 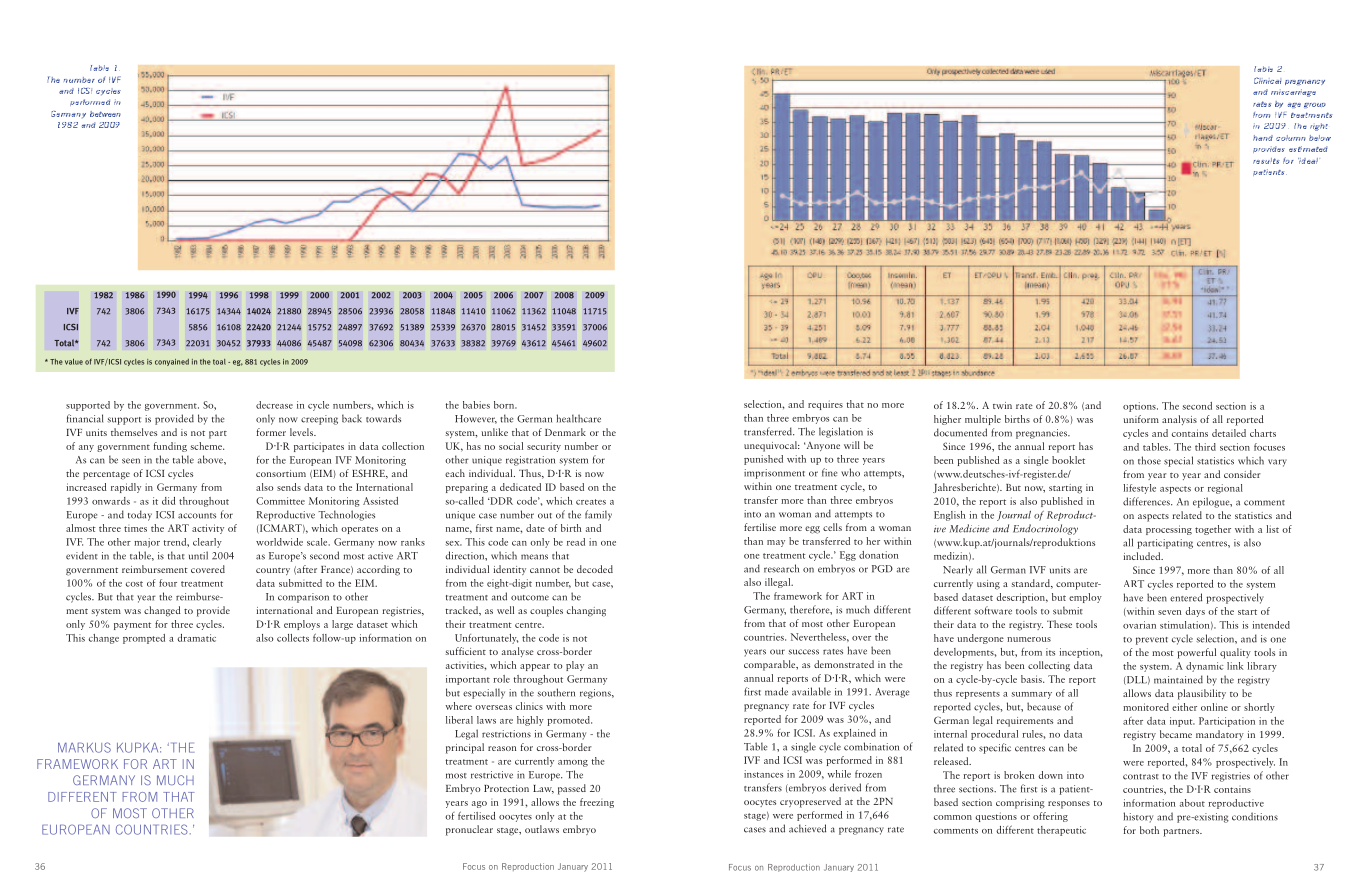 What do you see at coordinates (170, 447) in the screenshot?
I see `funding` at bounding box center [170, 447].
